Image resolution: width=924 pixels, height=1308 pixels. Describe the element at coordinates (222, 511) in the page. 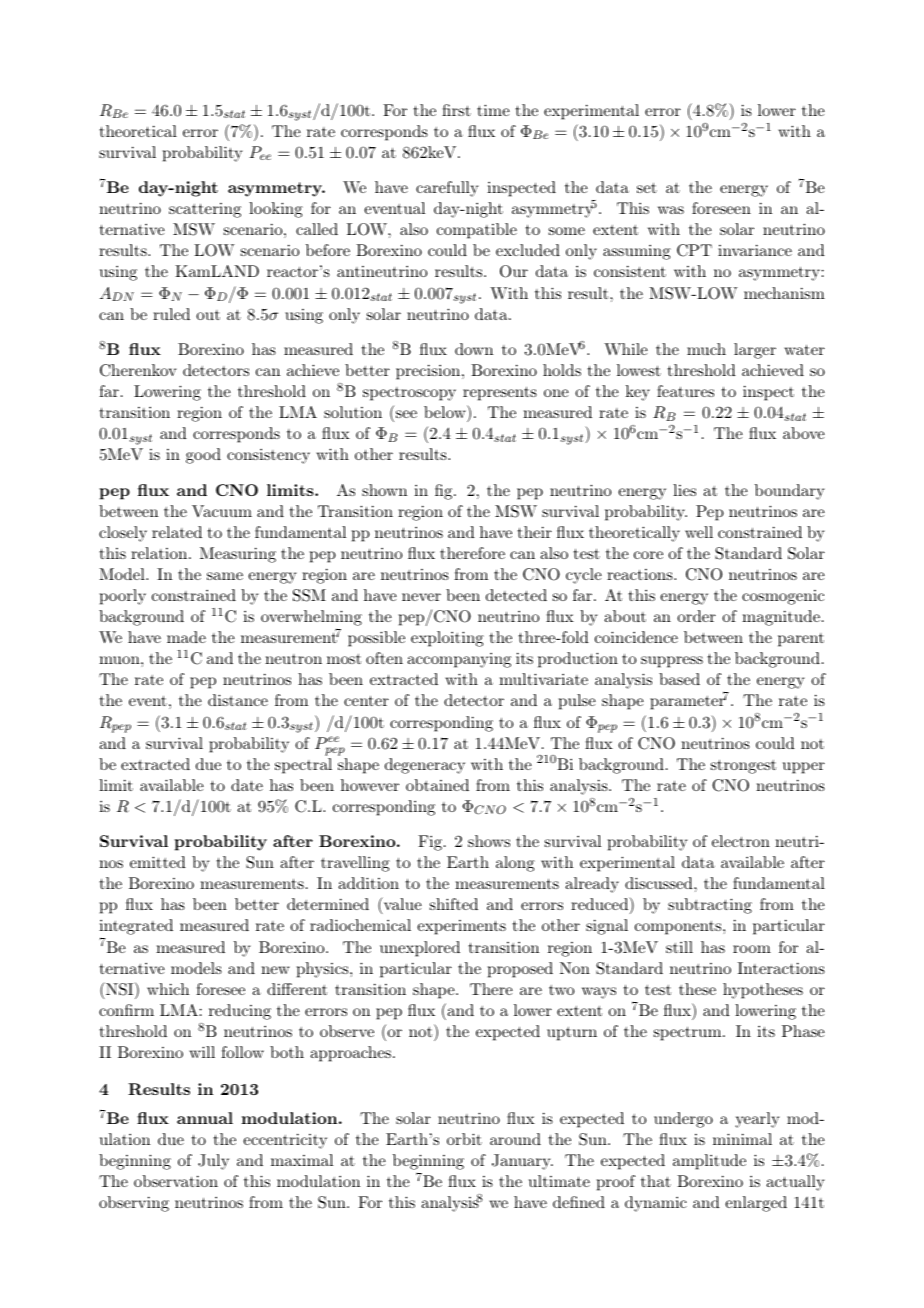

I see `Vacuum` at that location.
